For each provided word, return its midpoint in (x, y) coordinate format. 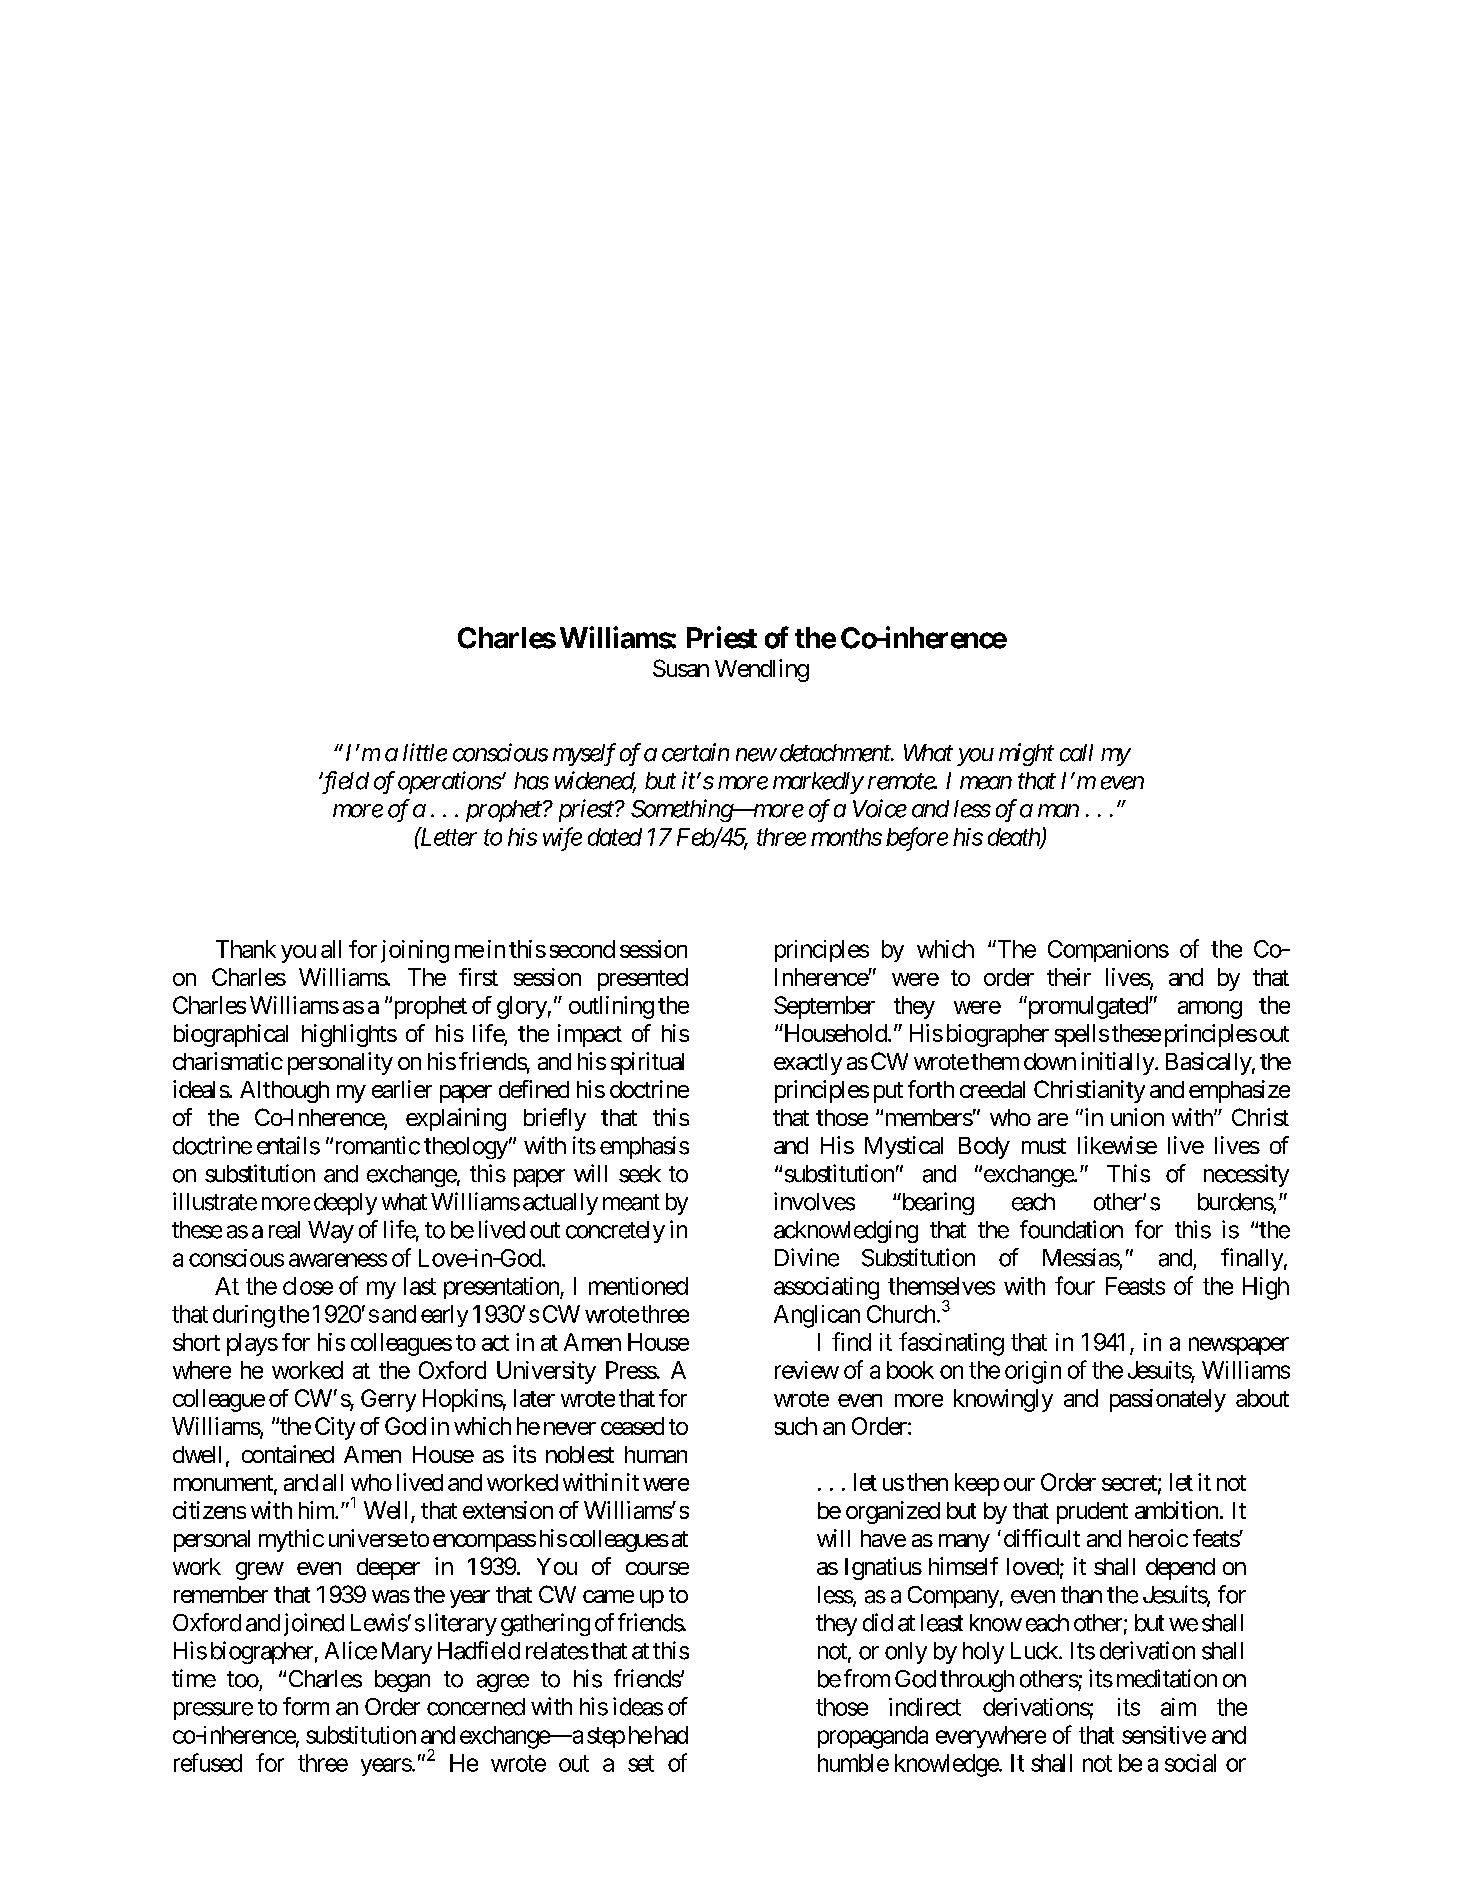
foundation (1071, 1229)
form (306, 1706)
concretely (615, 1232)
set (641, 1763)
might (1026, 754)
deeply (345, 1204)
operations (450, 782)
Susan (681, 668)
